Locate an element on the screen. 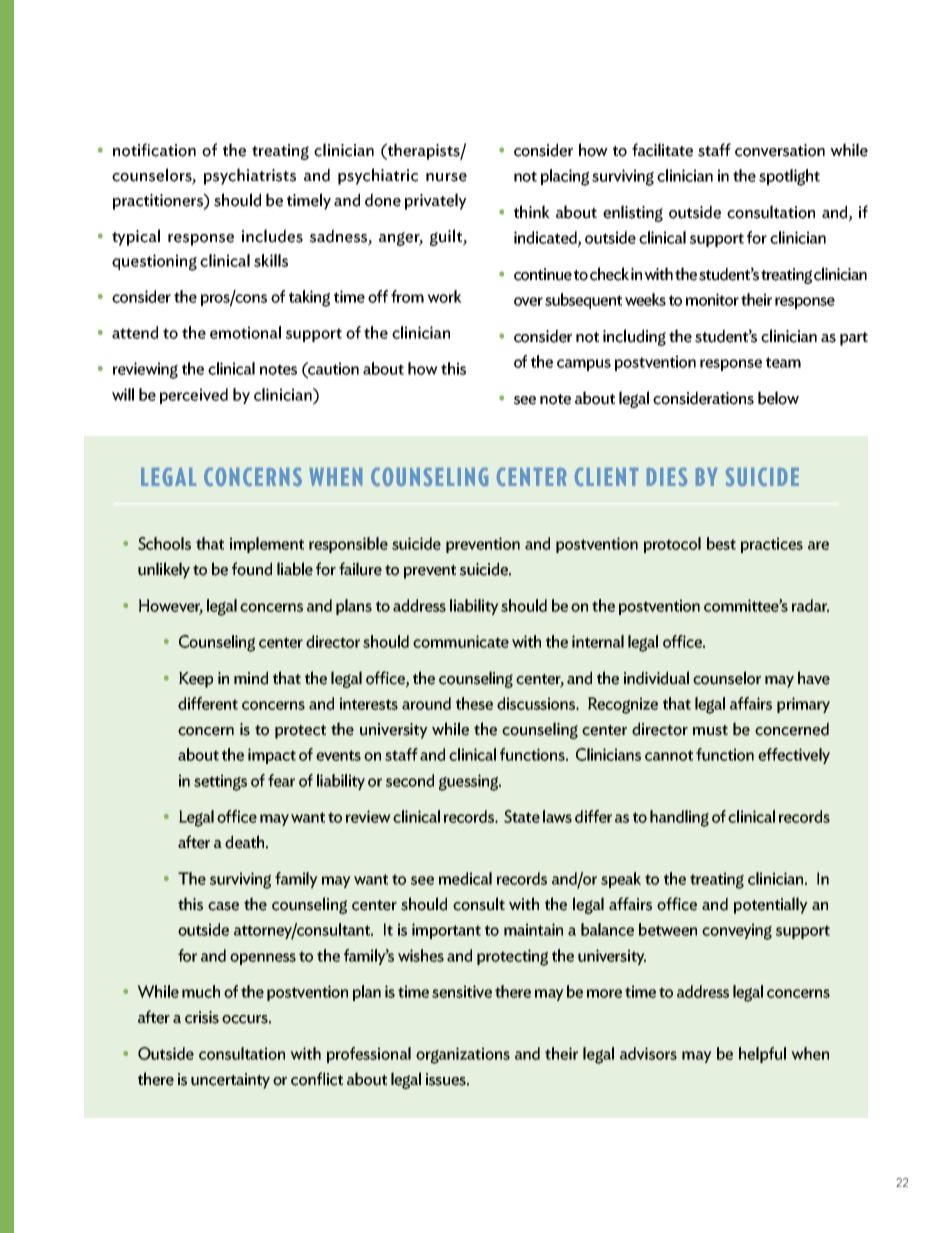 This screenshot has width=952, height=1233. campus is located at coordinates (584, 365).
